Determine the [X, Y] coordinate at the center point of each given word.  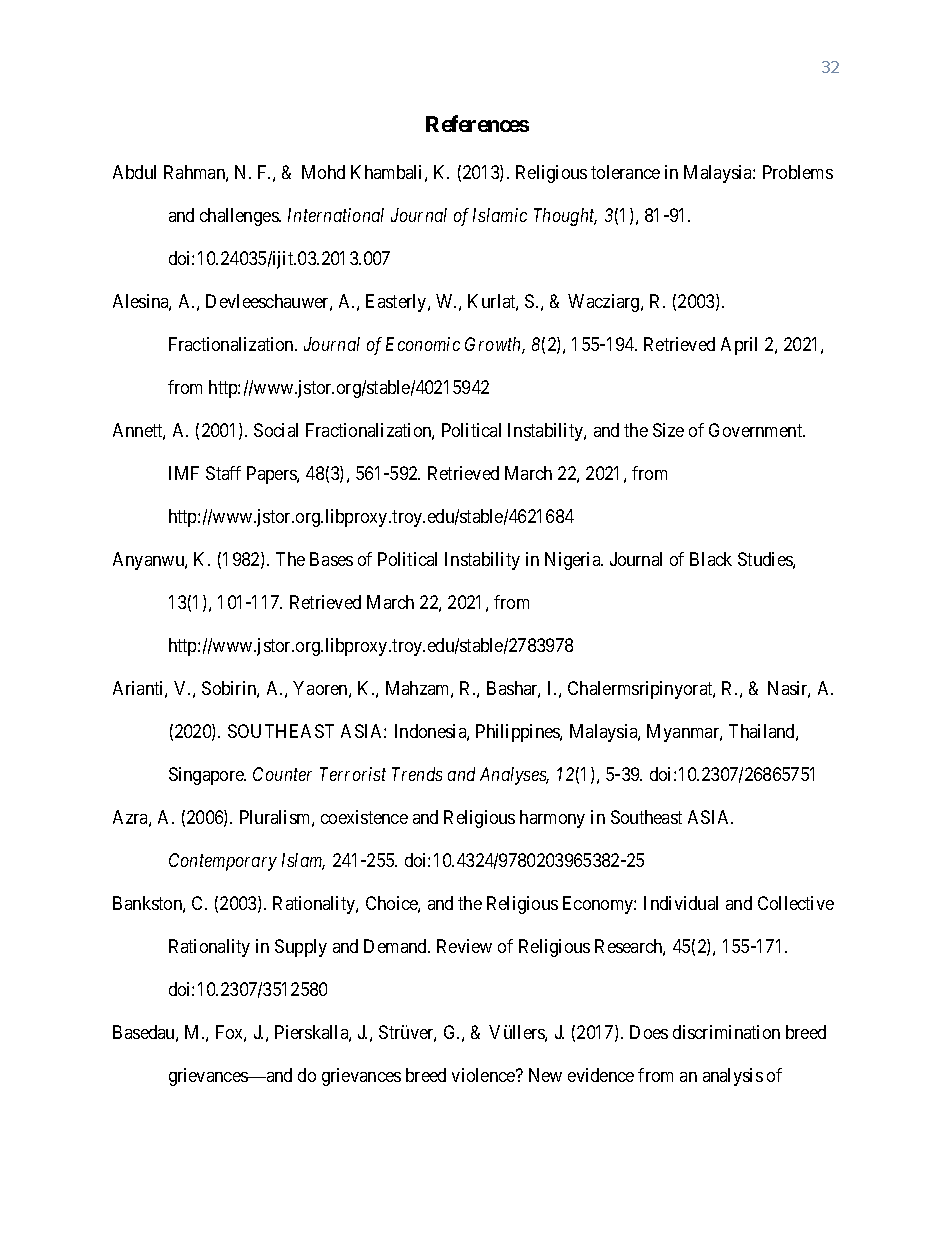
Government [757, 430]
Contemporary [223, 862]
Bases [331, 559]
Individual [681, 903]
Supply [301, 948]
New [545, 1075]
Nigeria [574, 561]
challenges [240, 217]
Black [711, 559]
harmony [552, 819]
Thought [565, 217]
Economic [423, 344]
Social [276, 430]
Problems [798, 172]
